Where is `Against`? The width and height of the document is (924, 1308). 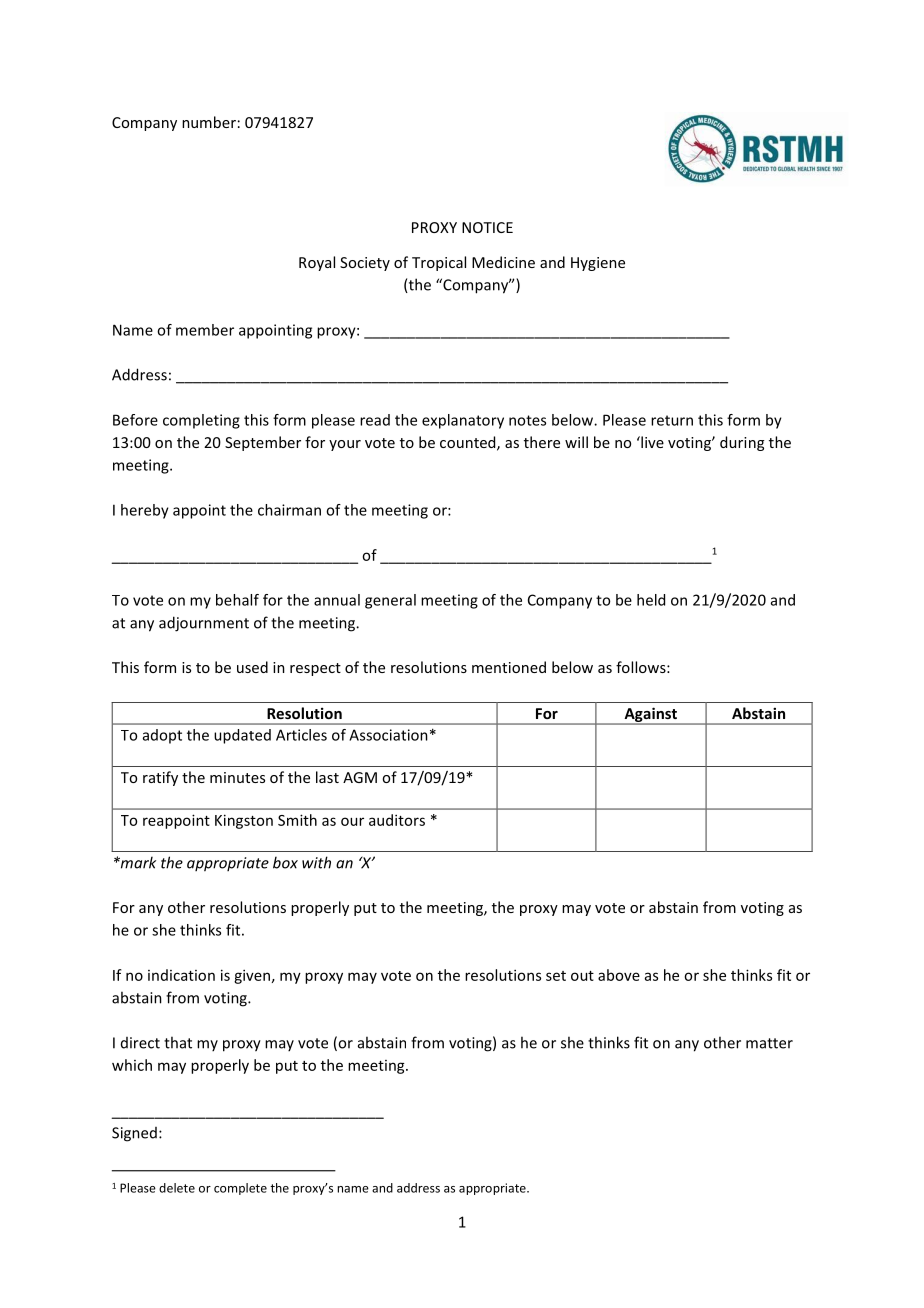 Against is located at coordinates (650, 715).
